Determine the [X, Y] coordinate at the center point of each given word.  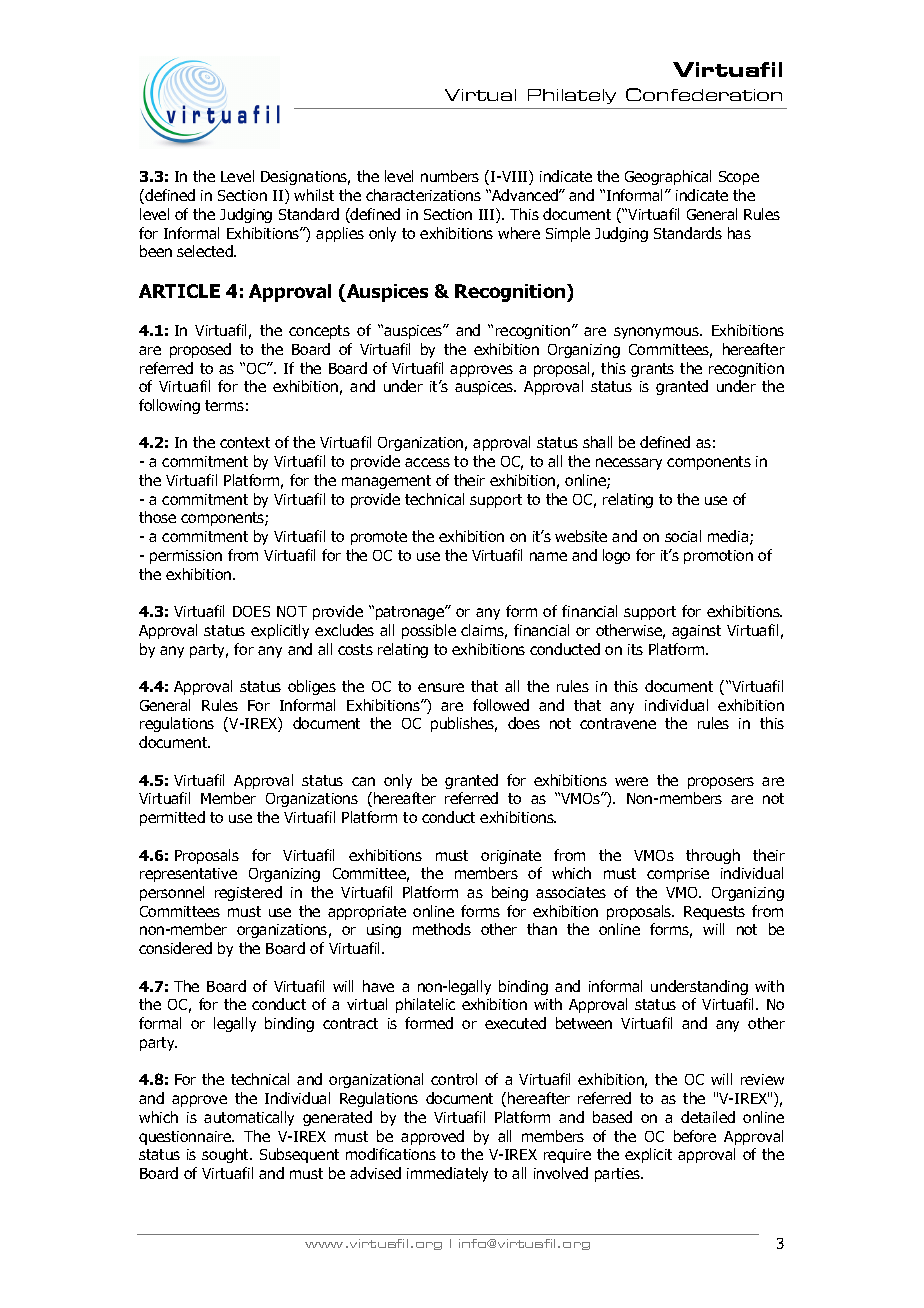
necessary [629, 464]
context [245, 442]
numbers [450, 176]
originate [511, 857]
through [713, 856]
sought [226, 1155]
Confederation [704, 94]
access [427, 462]
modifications [391, 1154]
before [695, 1136]
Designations [305, 178]
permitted [172, 818]
